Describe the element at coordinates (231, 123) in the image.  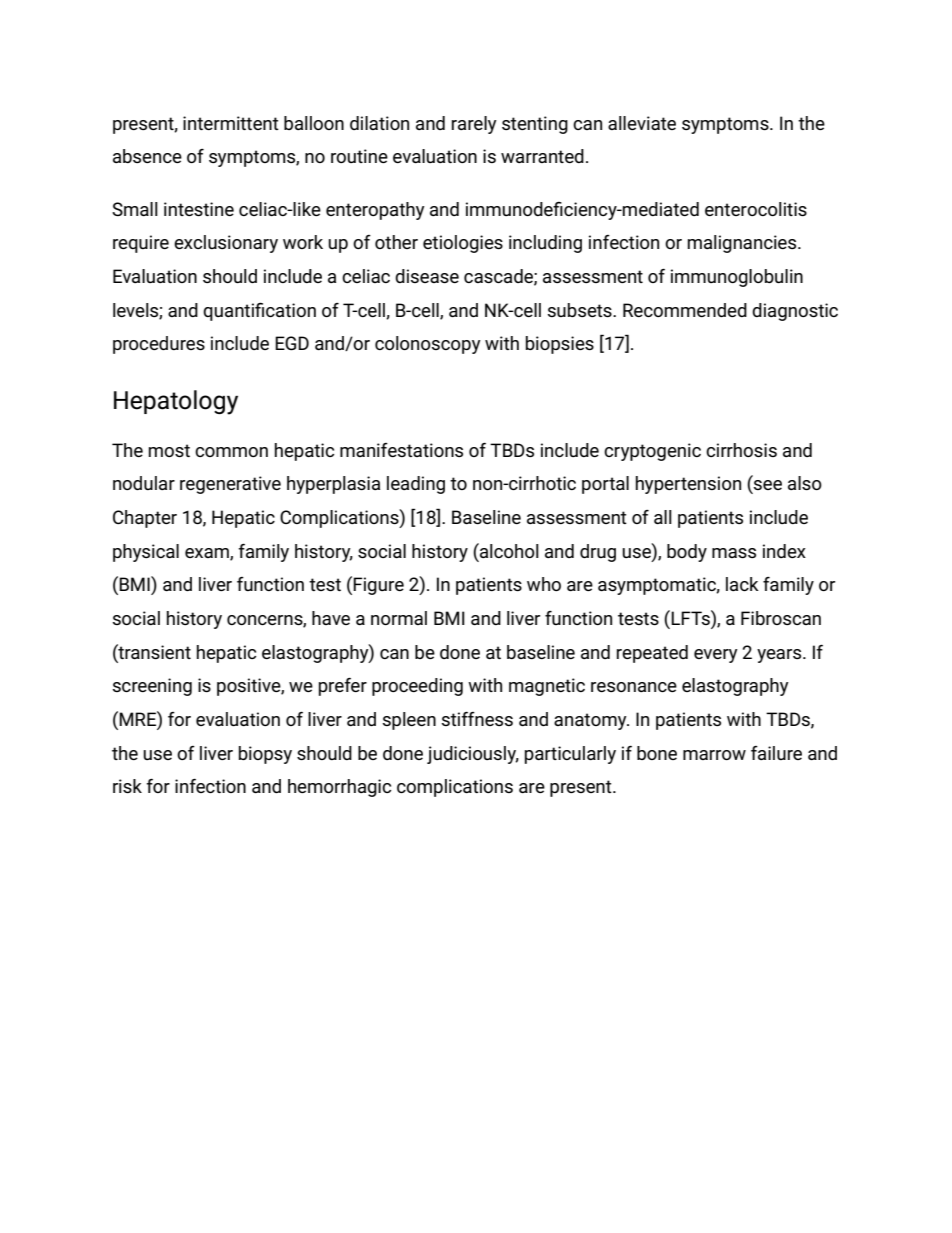
I see `intermittent` at that location.
